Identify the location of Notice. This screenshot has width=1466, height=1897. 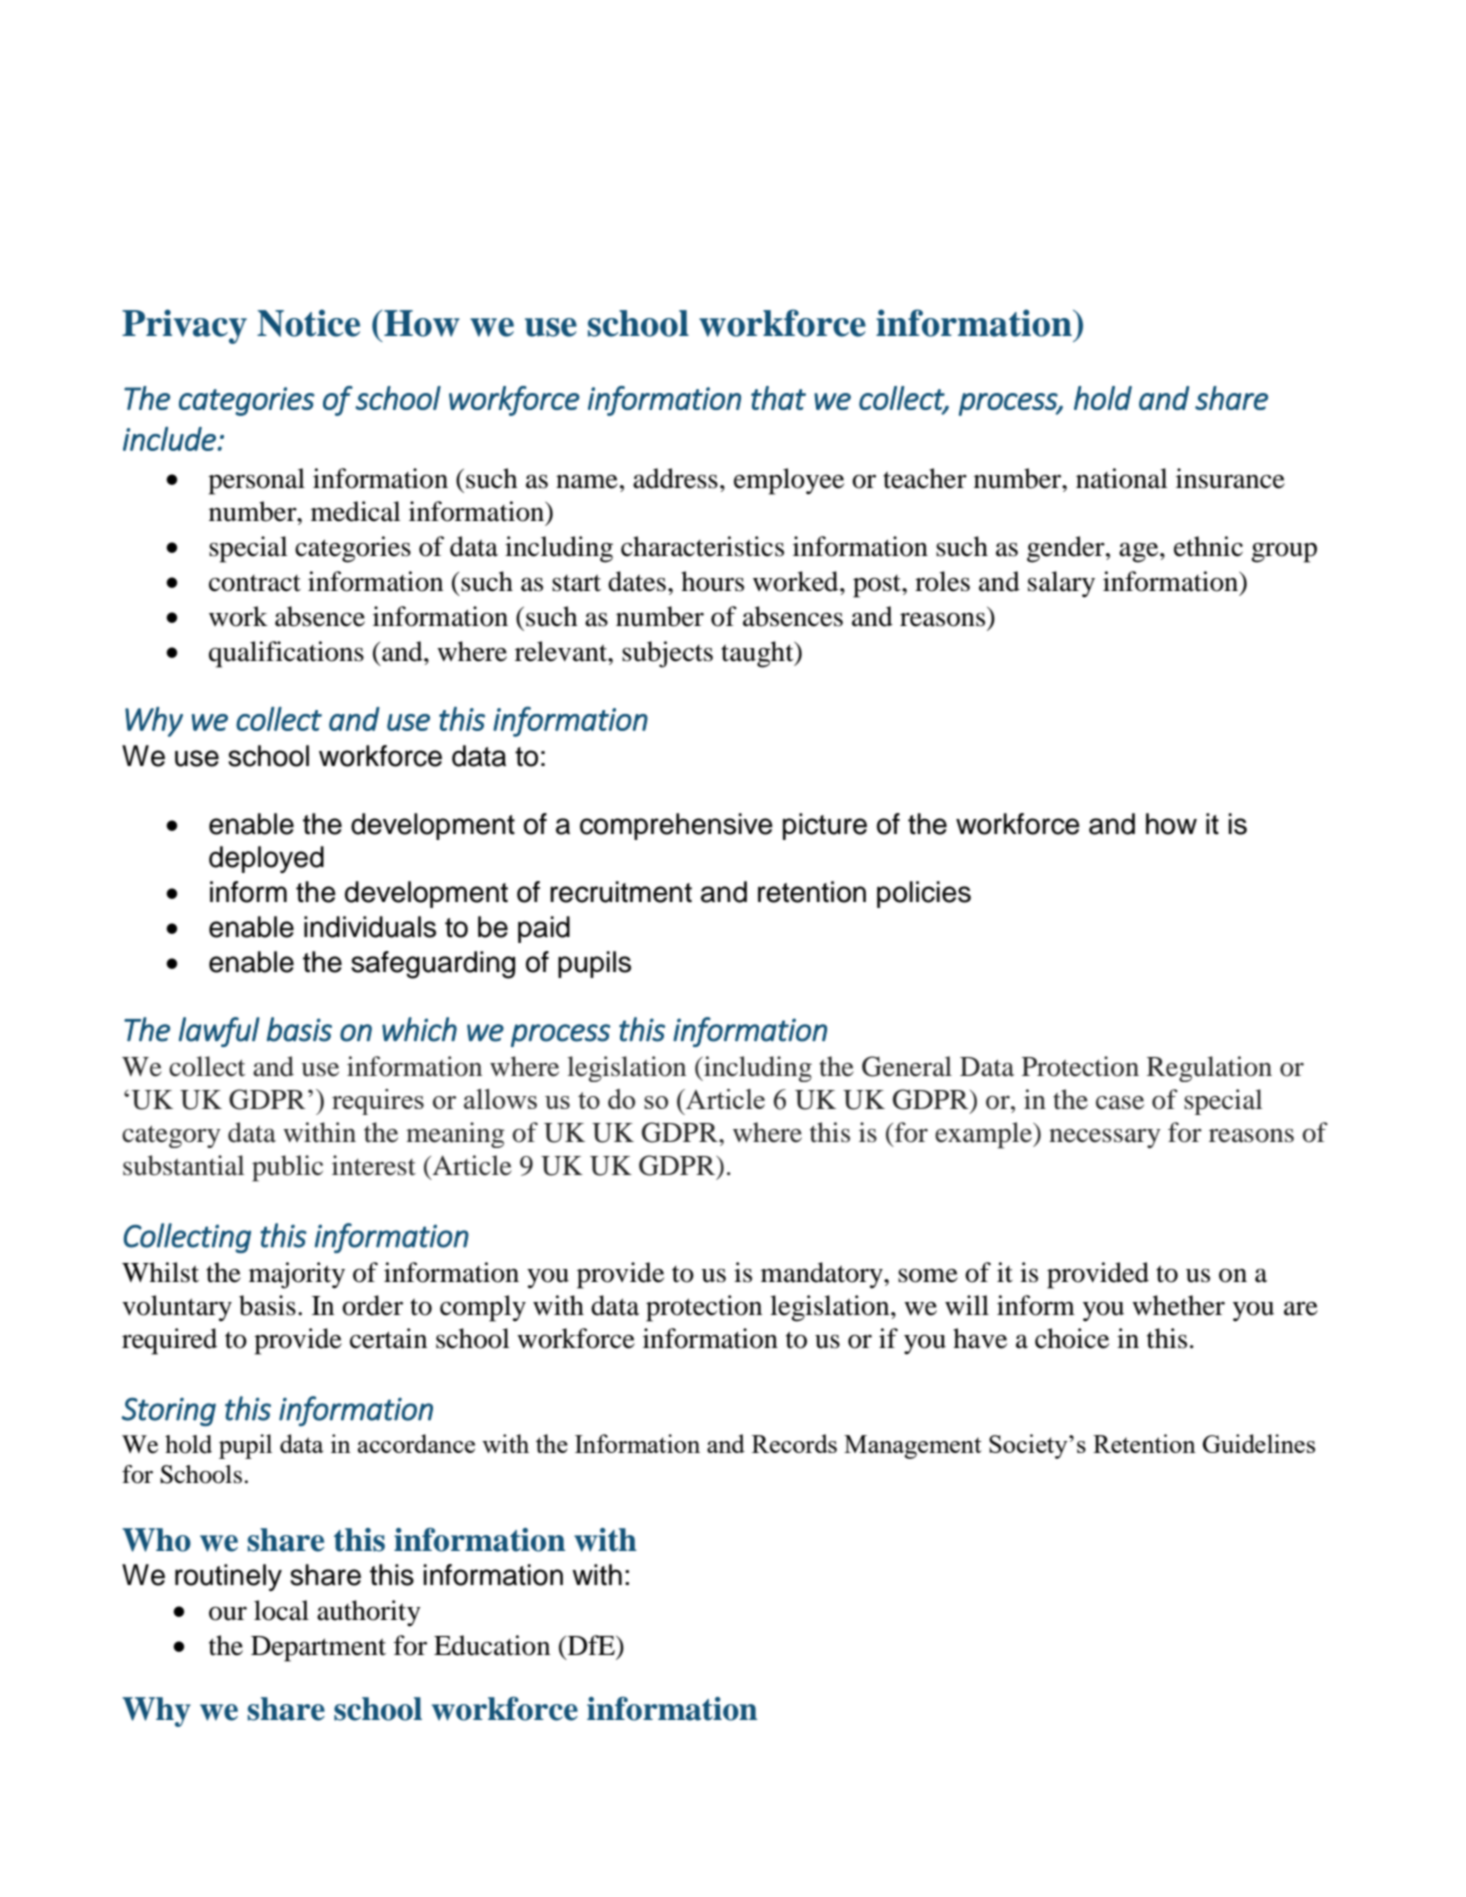
(308, 323).
